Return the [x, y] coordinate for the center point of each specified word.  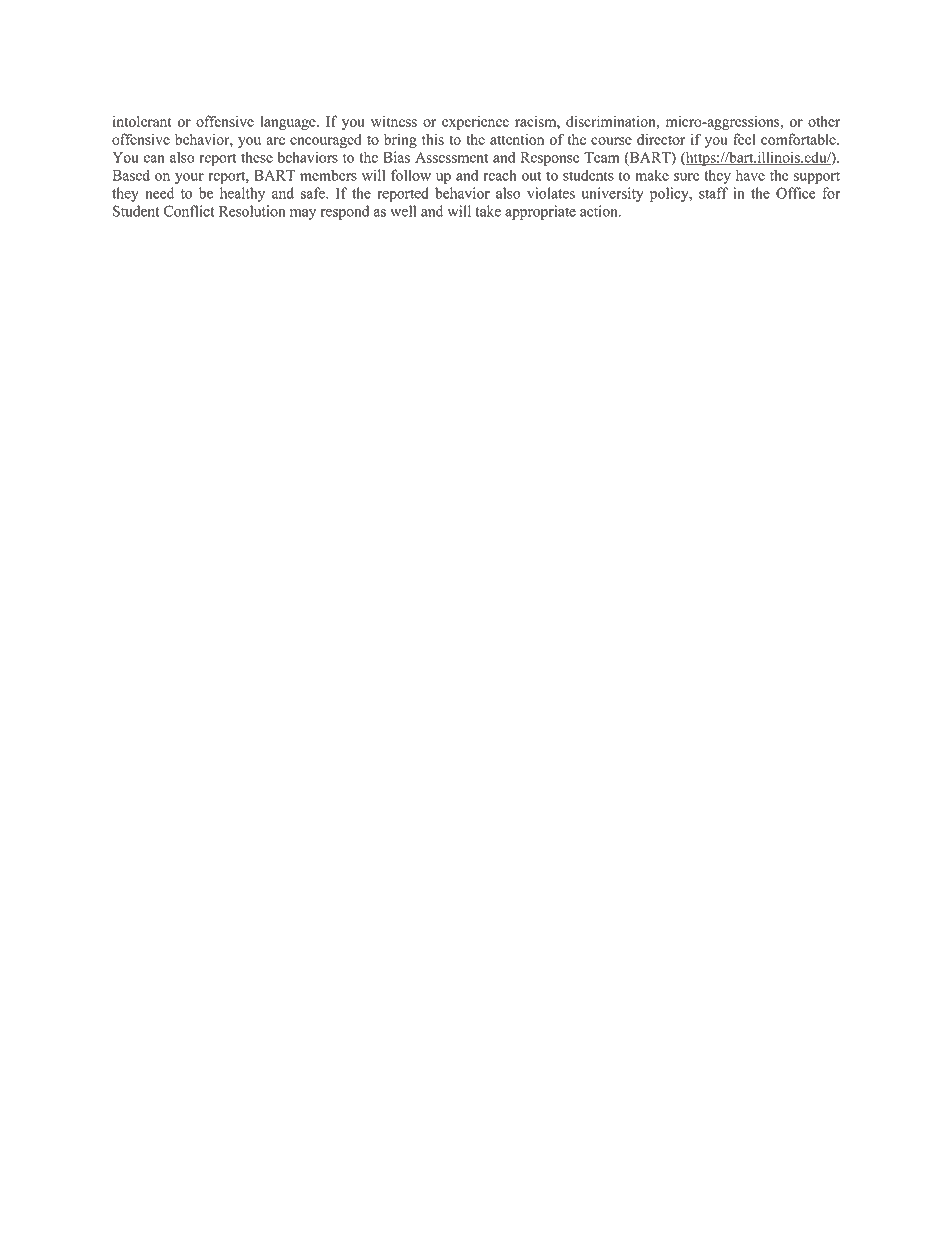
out [531, 176]
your [189, 178]
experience [475, 122]
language [289, 123]
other [824, 121]
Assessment [451, 157]
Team [601, 157]
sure [686, 177]
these [257, 157]
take [488, 211]
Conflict [189, 211]
